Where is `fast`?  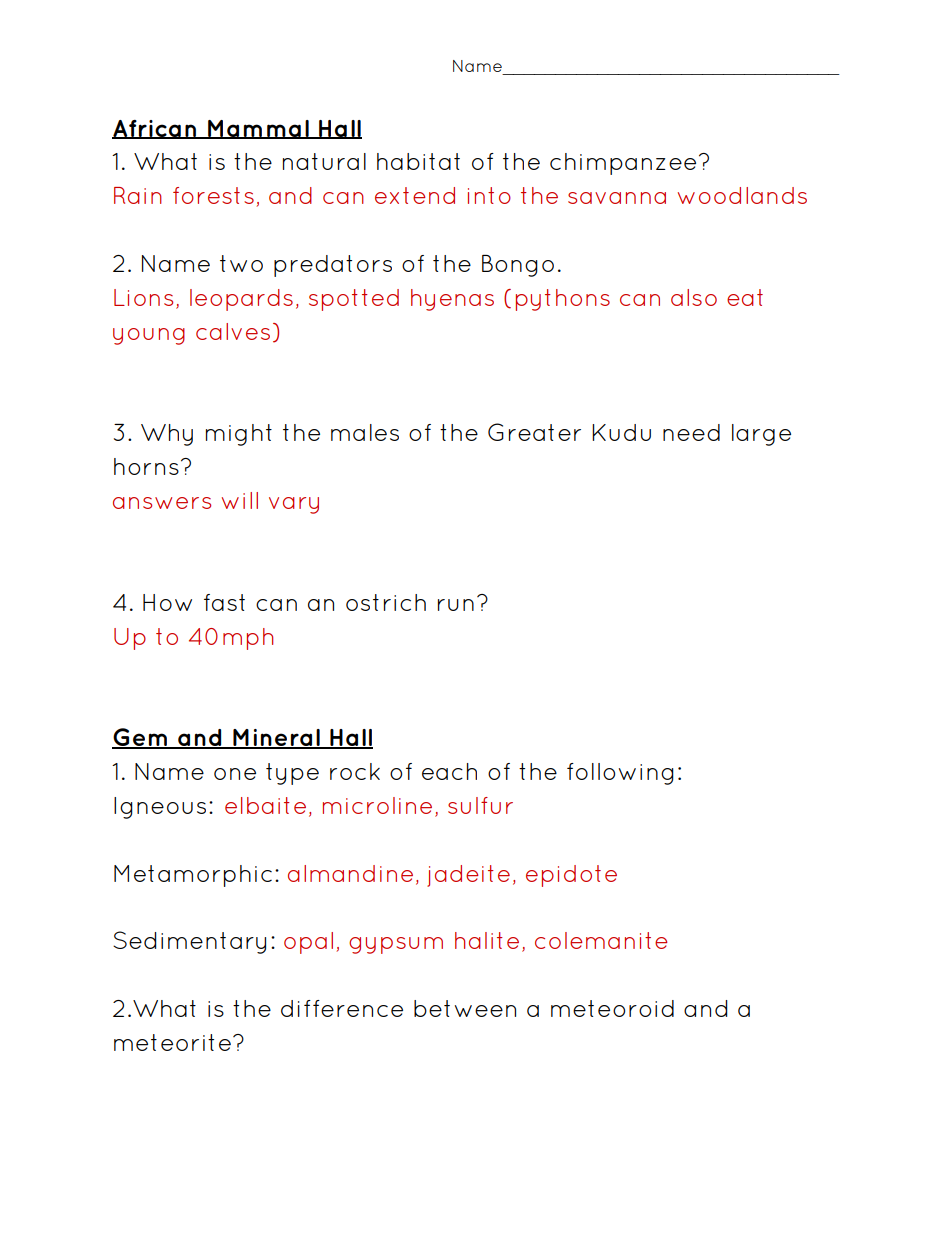 fast is located at coordinates (224, 602).
